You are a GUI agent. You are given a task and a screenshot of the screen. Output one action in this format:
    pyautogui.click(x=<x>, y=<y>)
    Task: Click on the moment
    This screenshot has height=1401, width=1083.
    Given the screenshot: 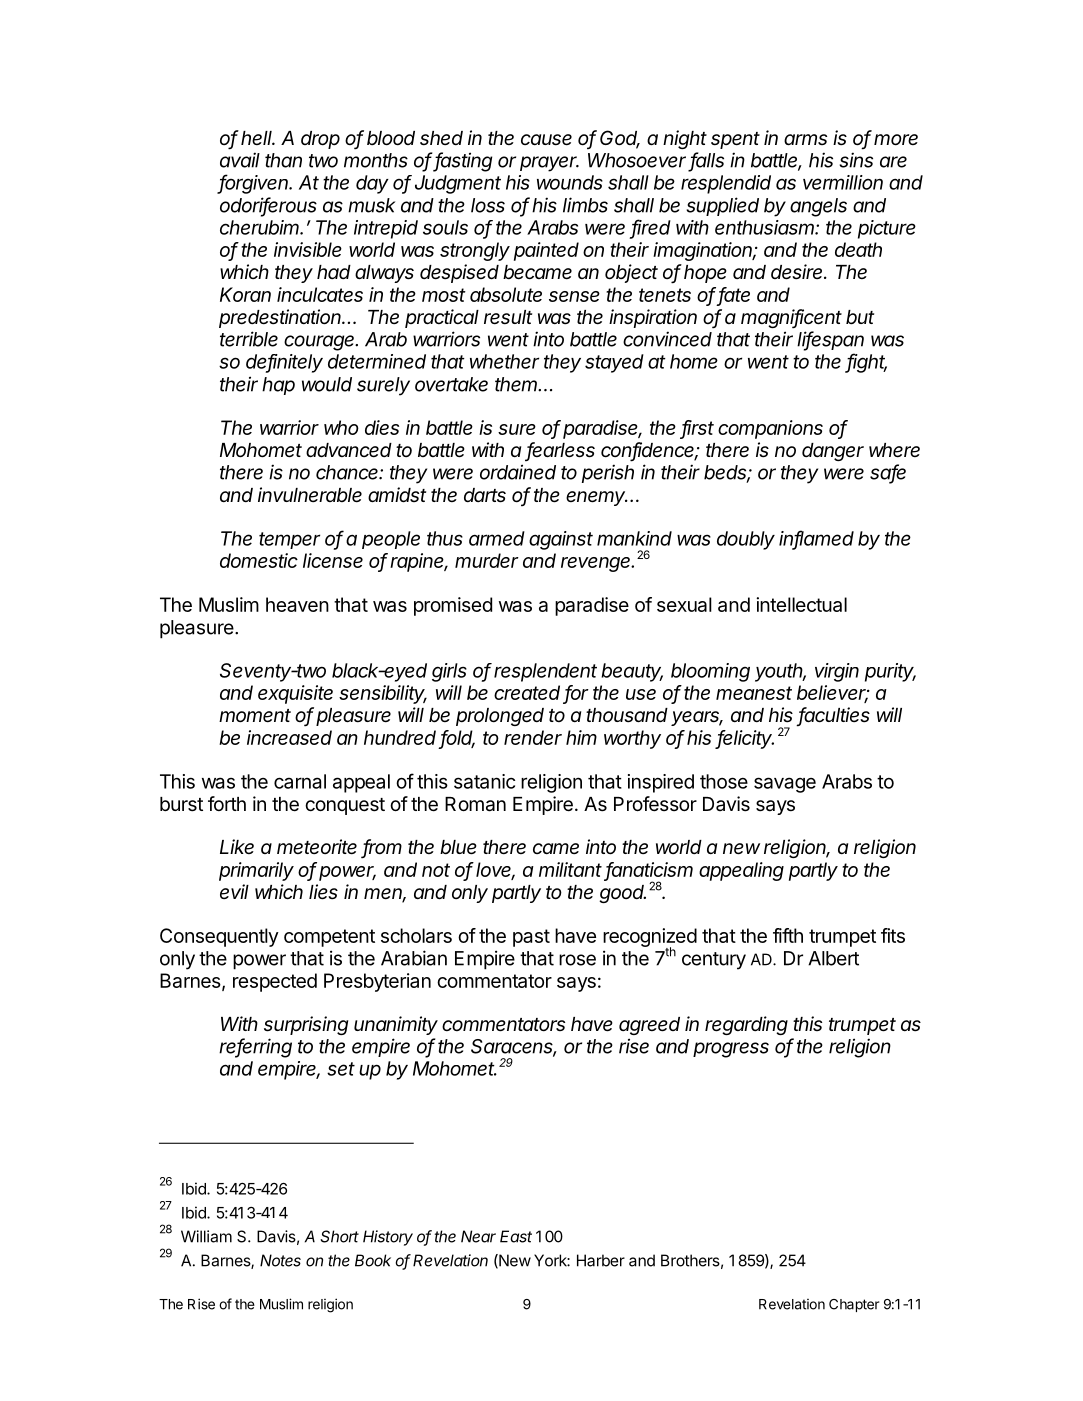 What is the action you would take?
    pyautogui.click(x=255, y=716)
